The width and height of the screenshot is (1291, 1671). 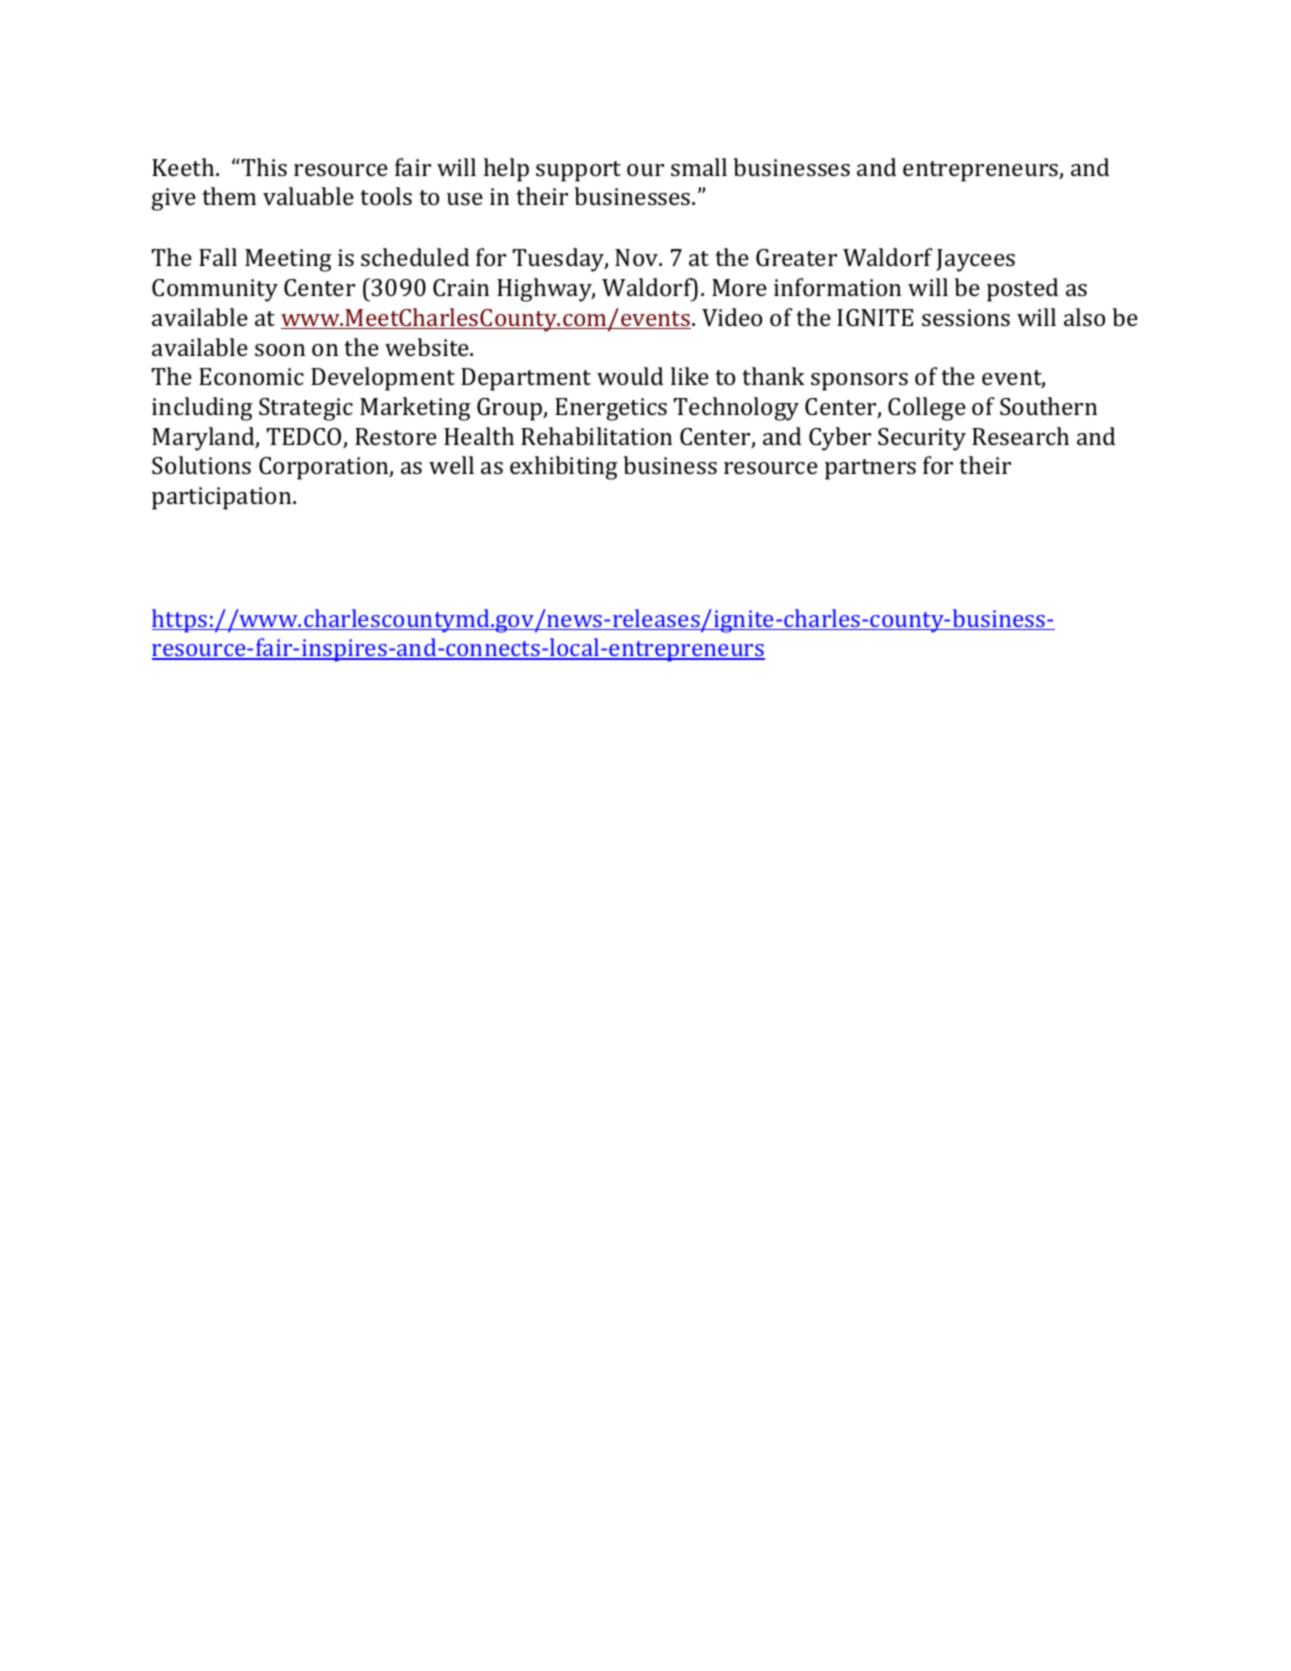 I want to click on participation, so click(x=223, y=498).
